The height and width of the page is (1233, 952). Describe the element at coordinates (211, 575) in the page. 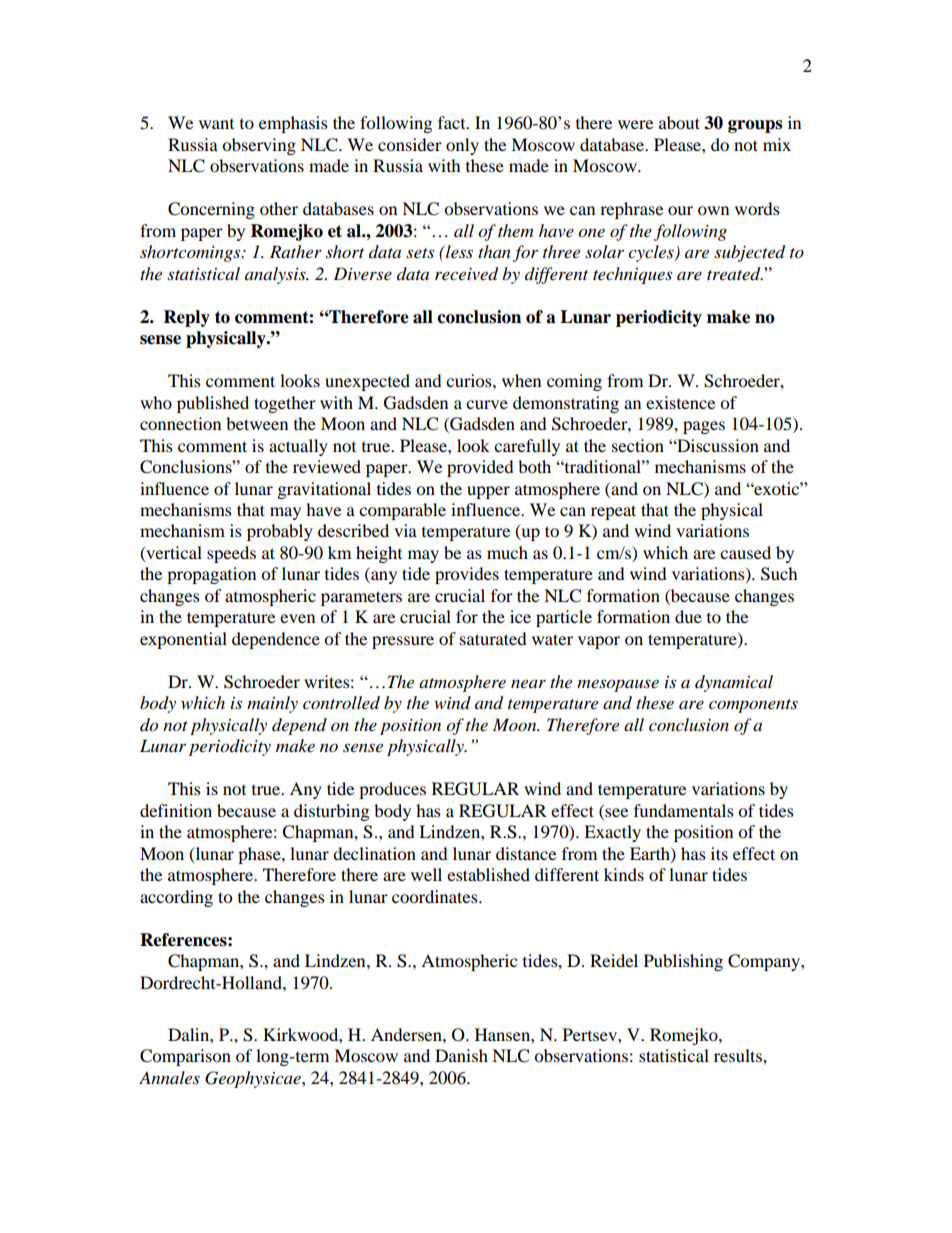

I see `propagation` at that location.
